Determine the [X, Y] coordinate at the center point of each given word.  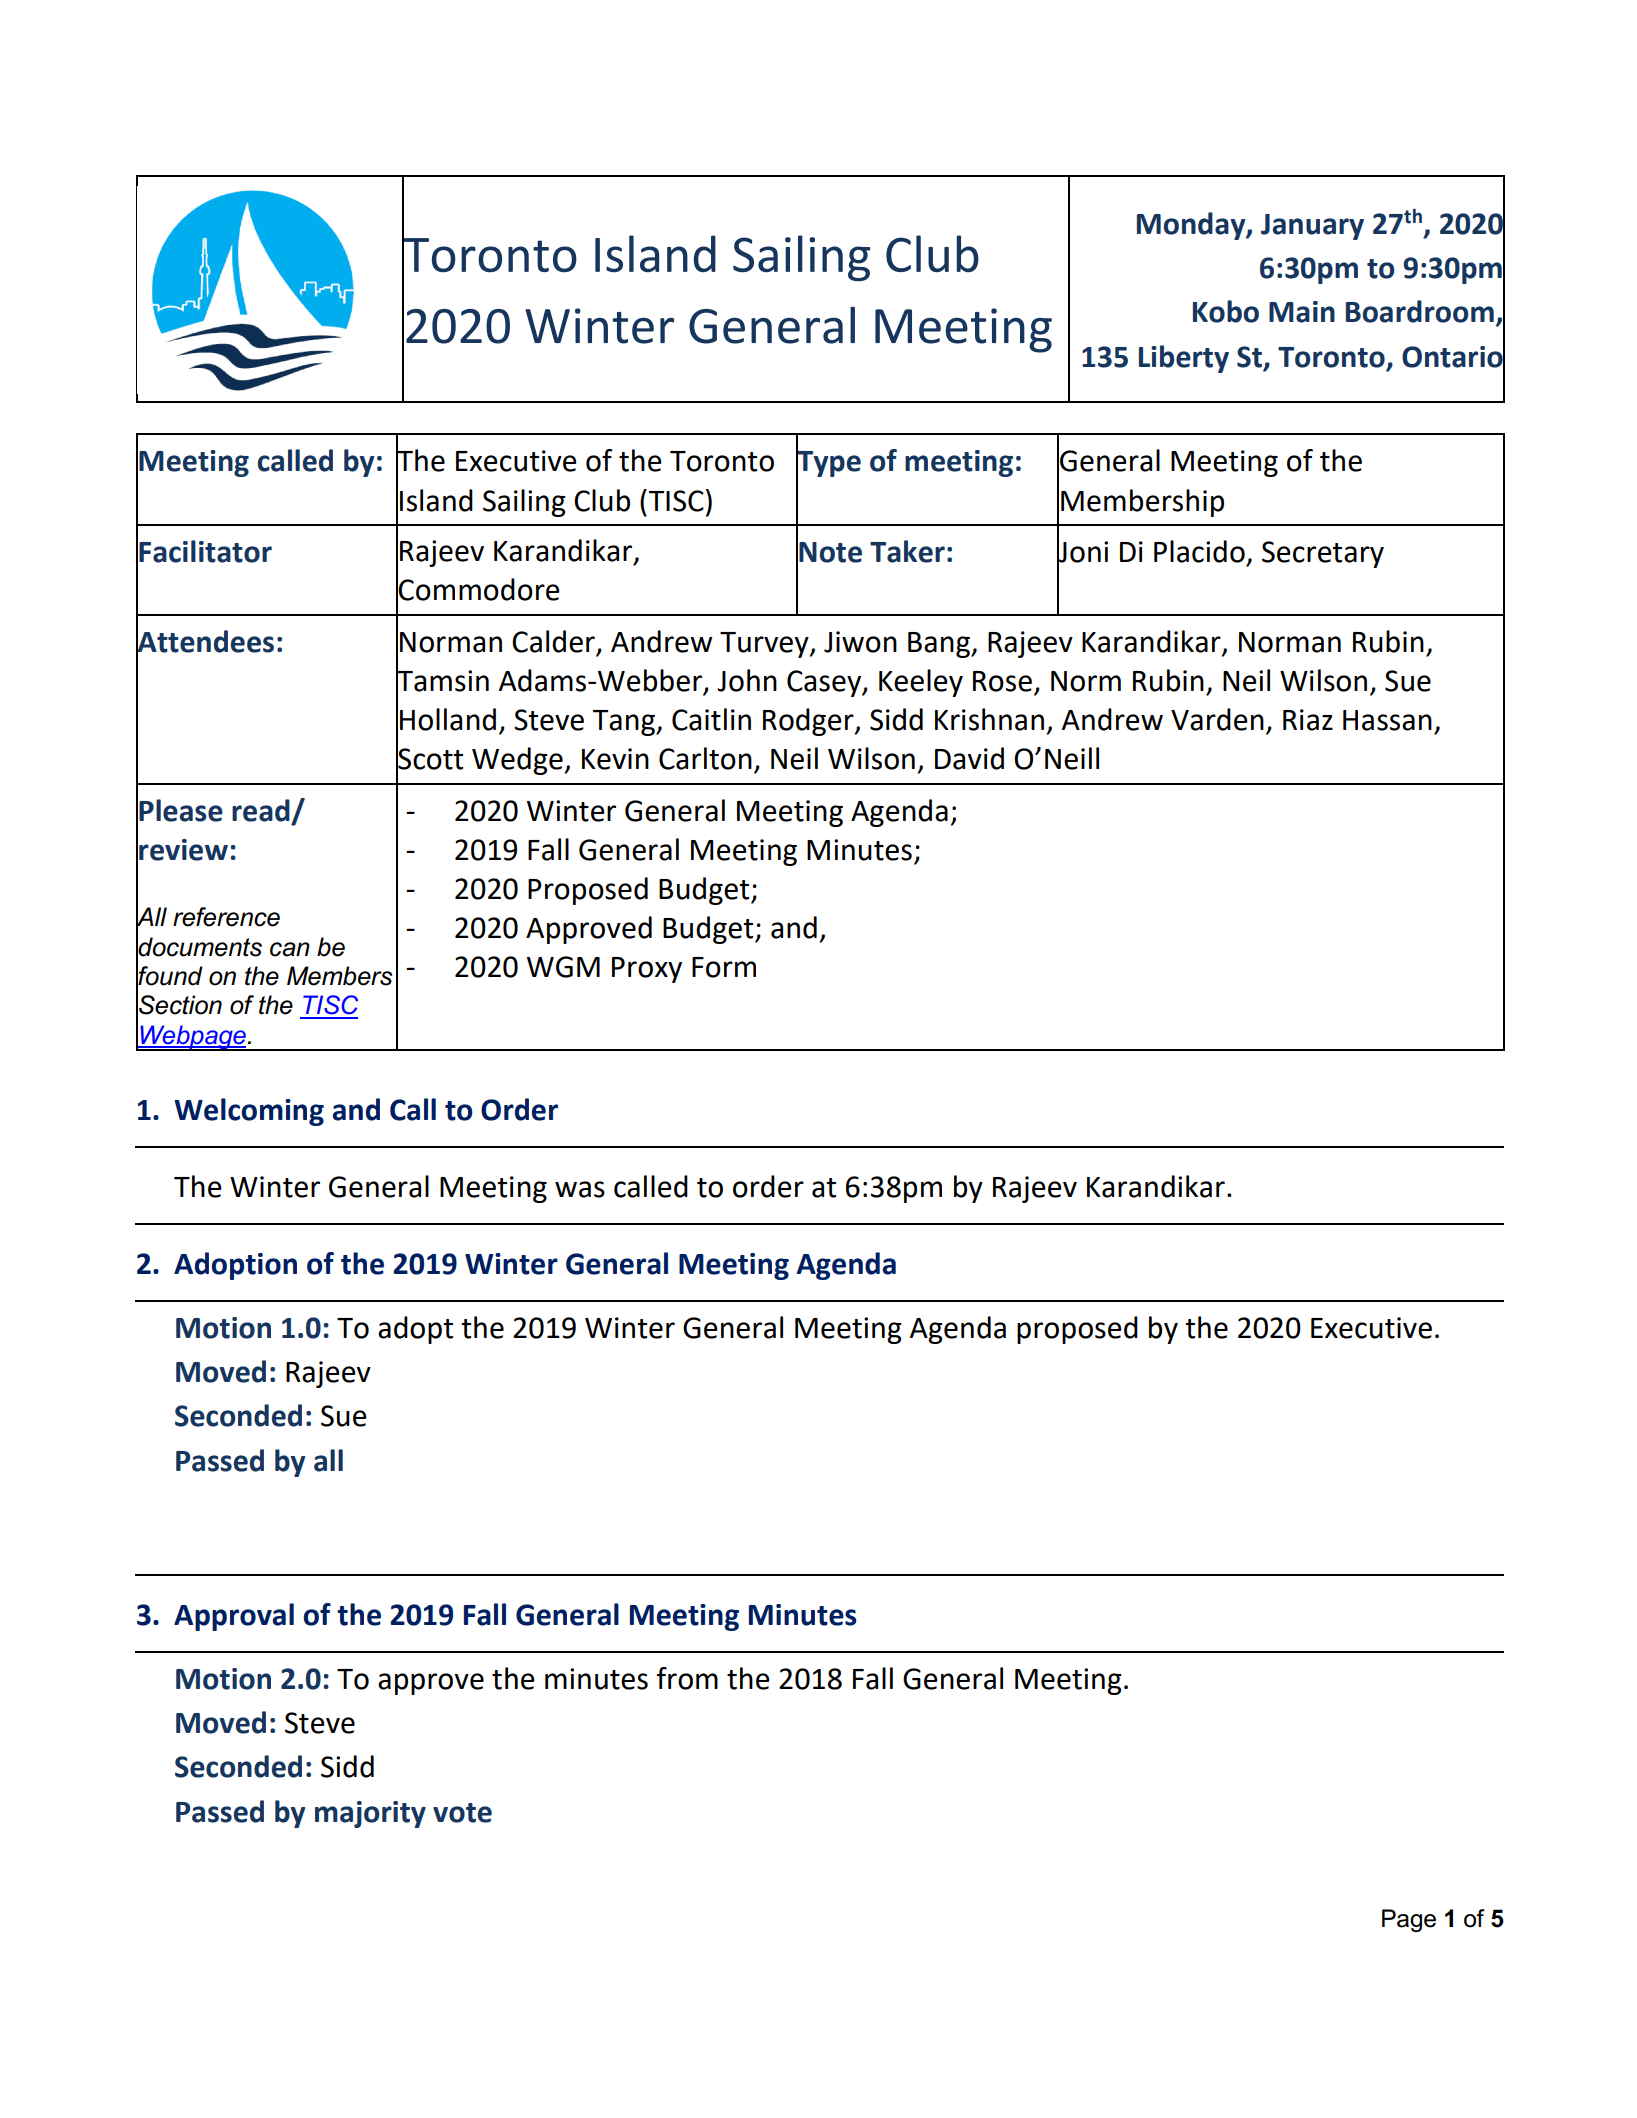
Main [1302, 312]
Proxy [647, 970]
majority [370, 1814]
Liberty [1184, 359]
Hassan [1387, 720]
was [580, 1189]
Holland [448, 719]
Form [724, 967]
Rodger [809, 722]
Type [828, 464]
